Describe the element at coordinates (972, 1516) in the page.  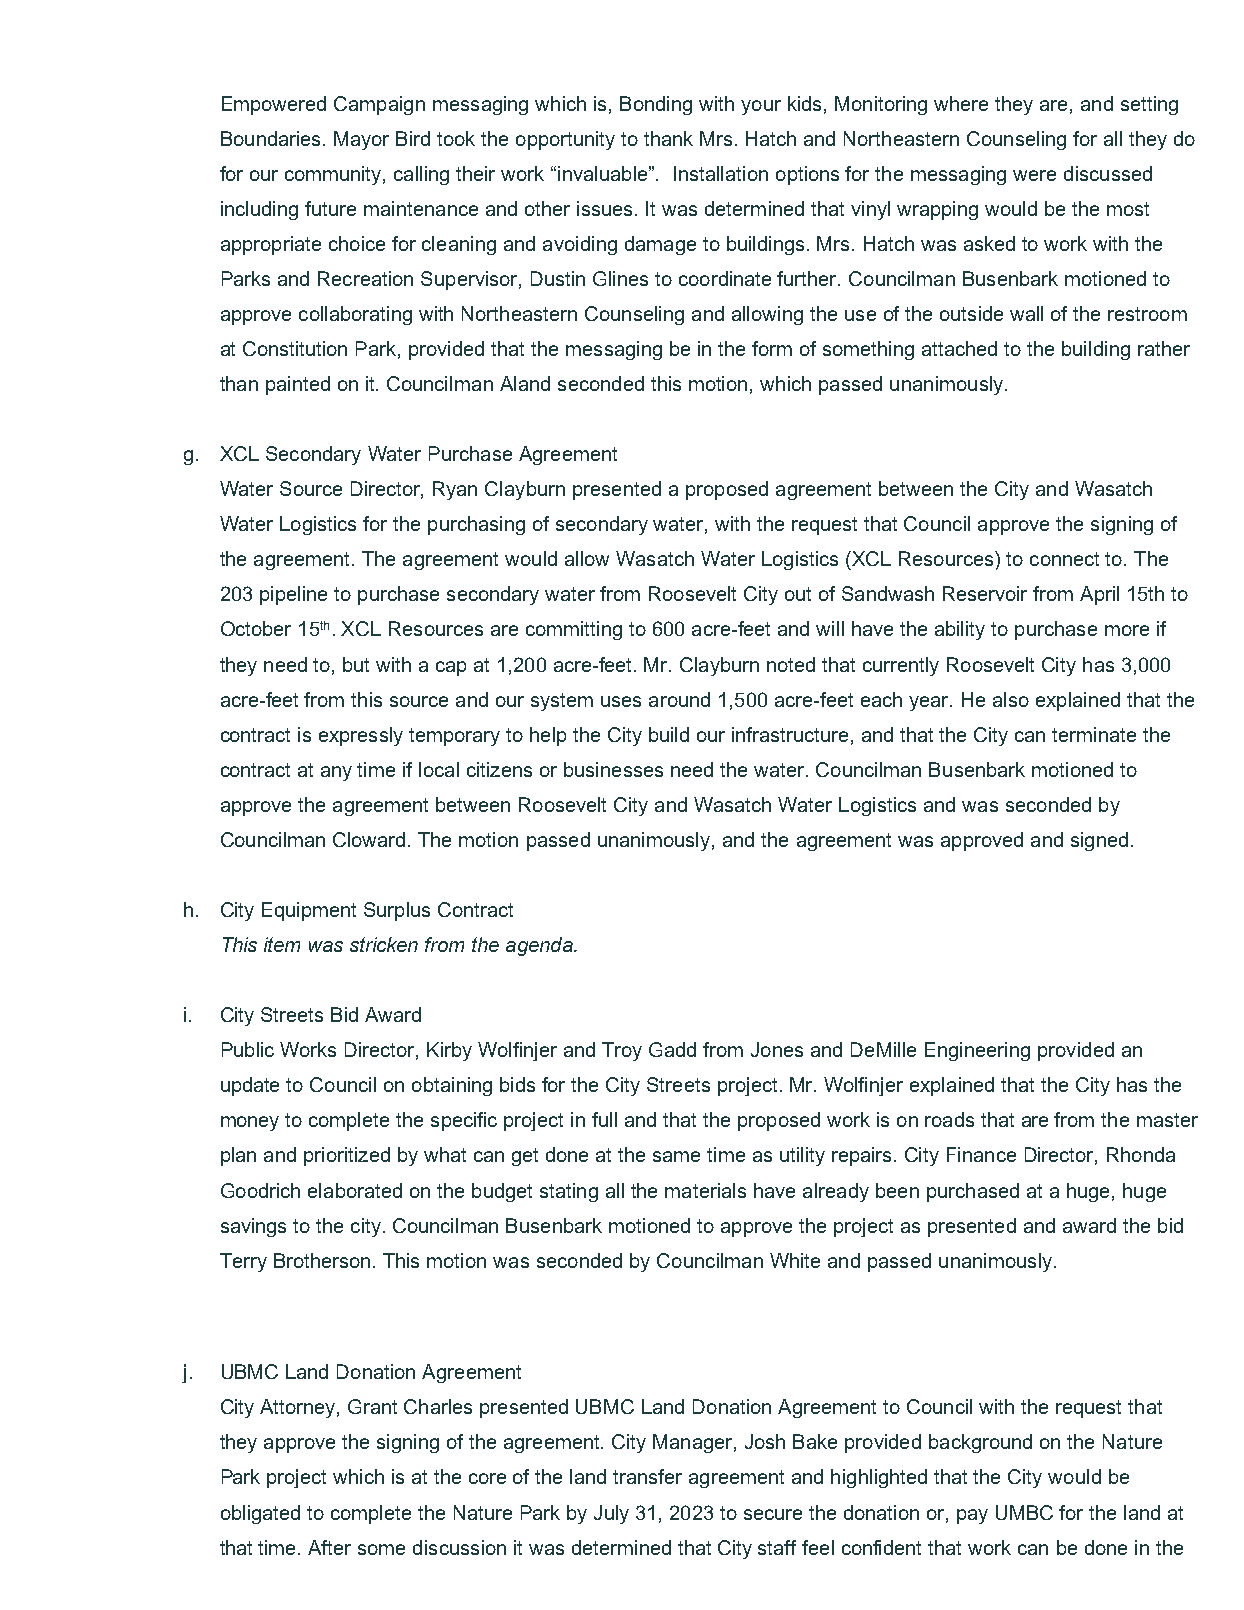
I see `pay` at that location.
